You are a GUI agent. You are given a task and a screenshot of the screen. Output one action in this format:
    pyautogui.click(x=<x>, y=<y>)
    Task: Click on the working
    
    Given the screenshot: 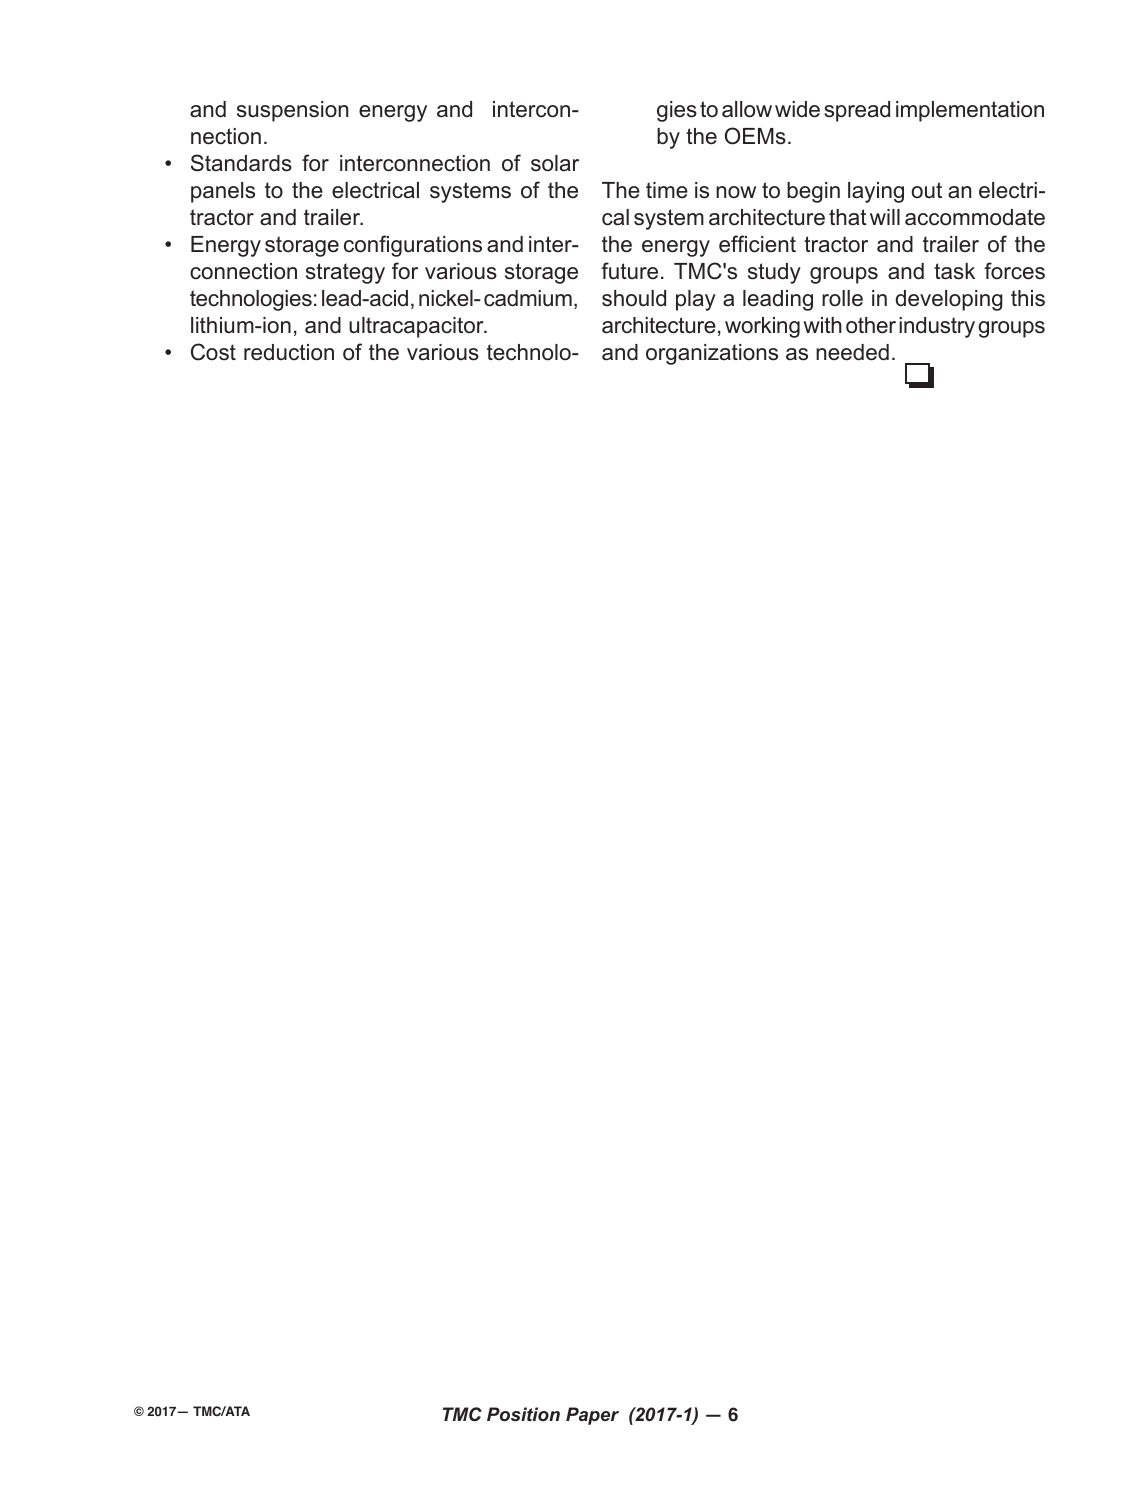 What is the action you would take?
    pyautogui.click(x=762, y=327)
